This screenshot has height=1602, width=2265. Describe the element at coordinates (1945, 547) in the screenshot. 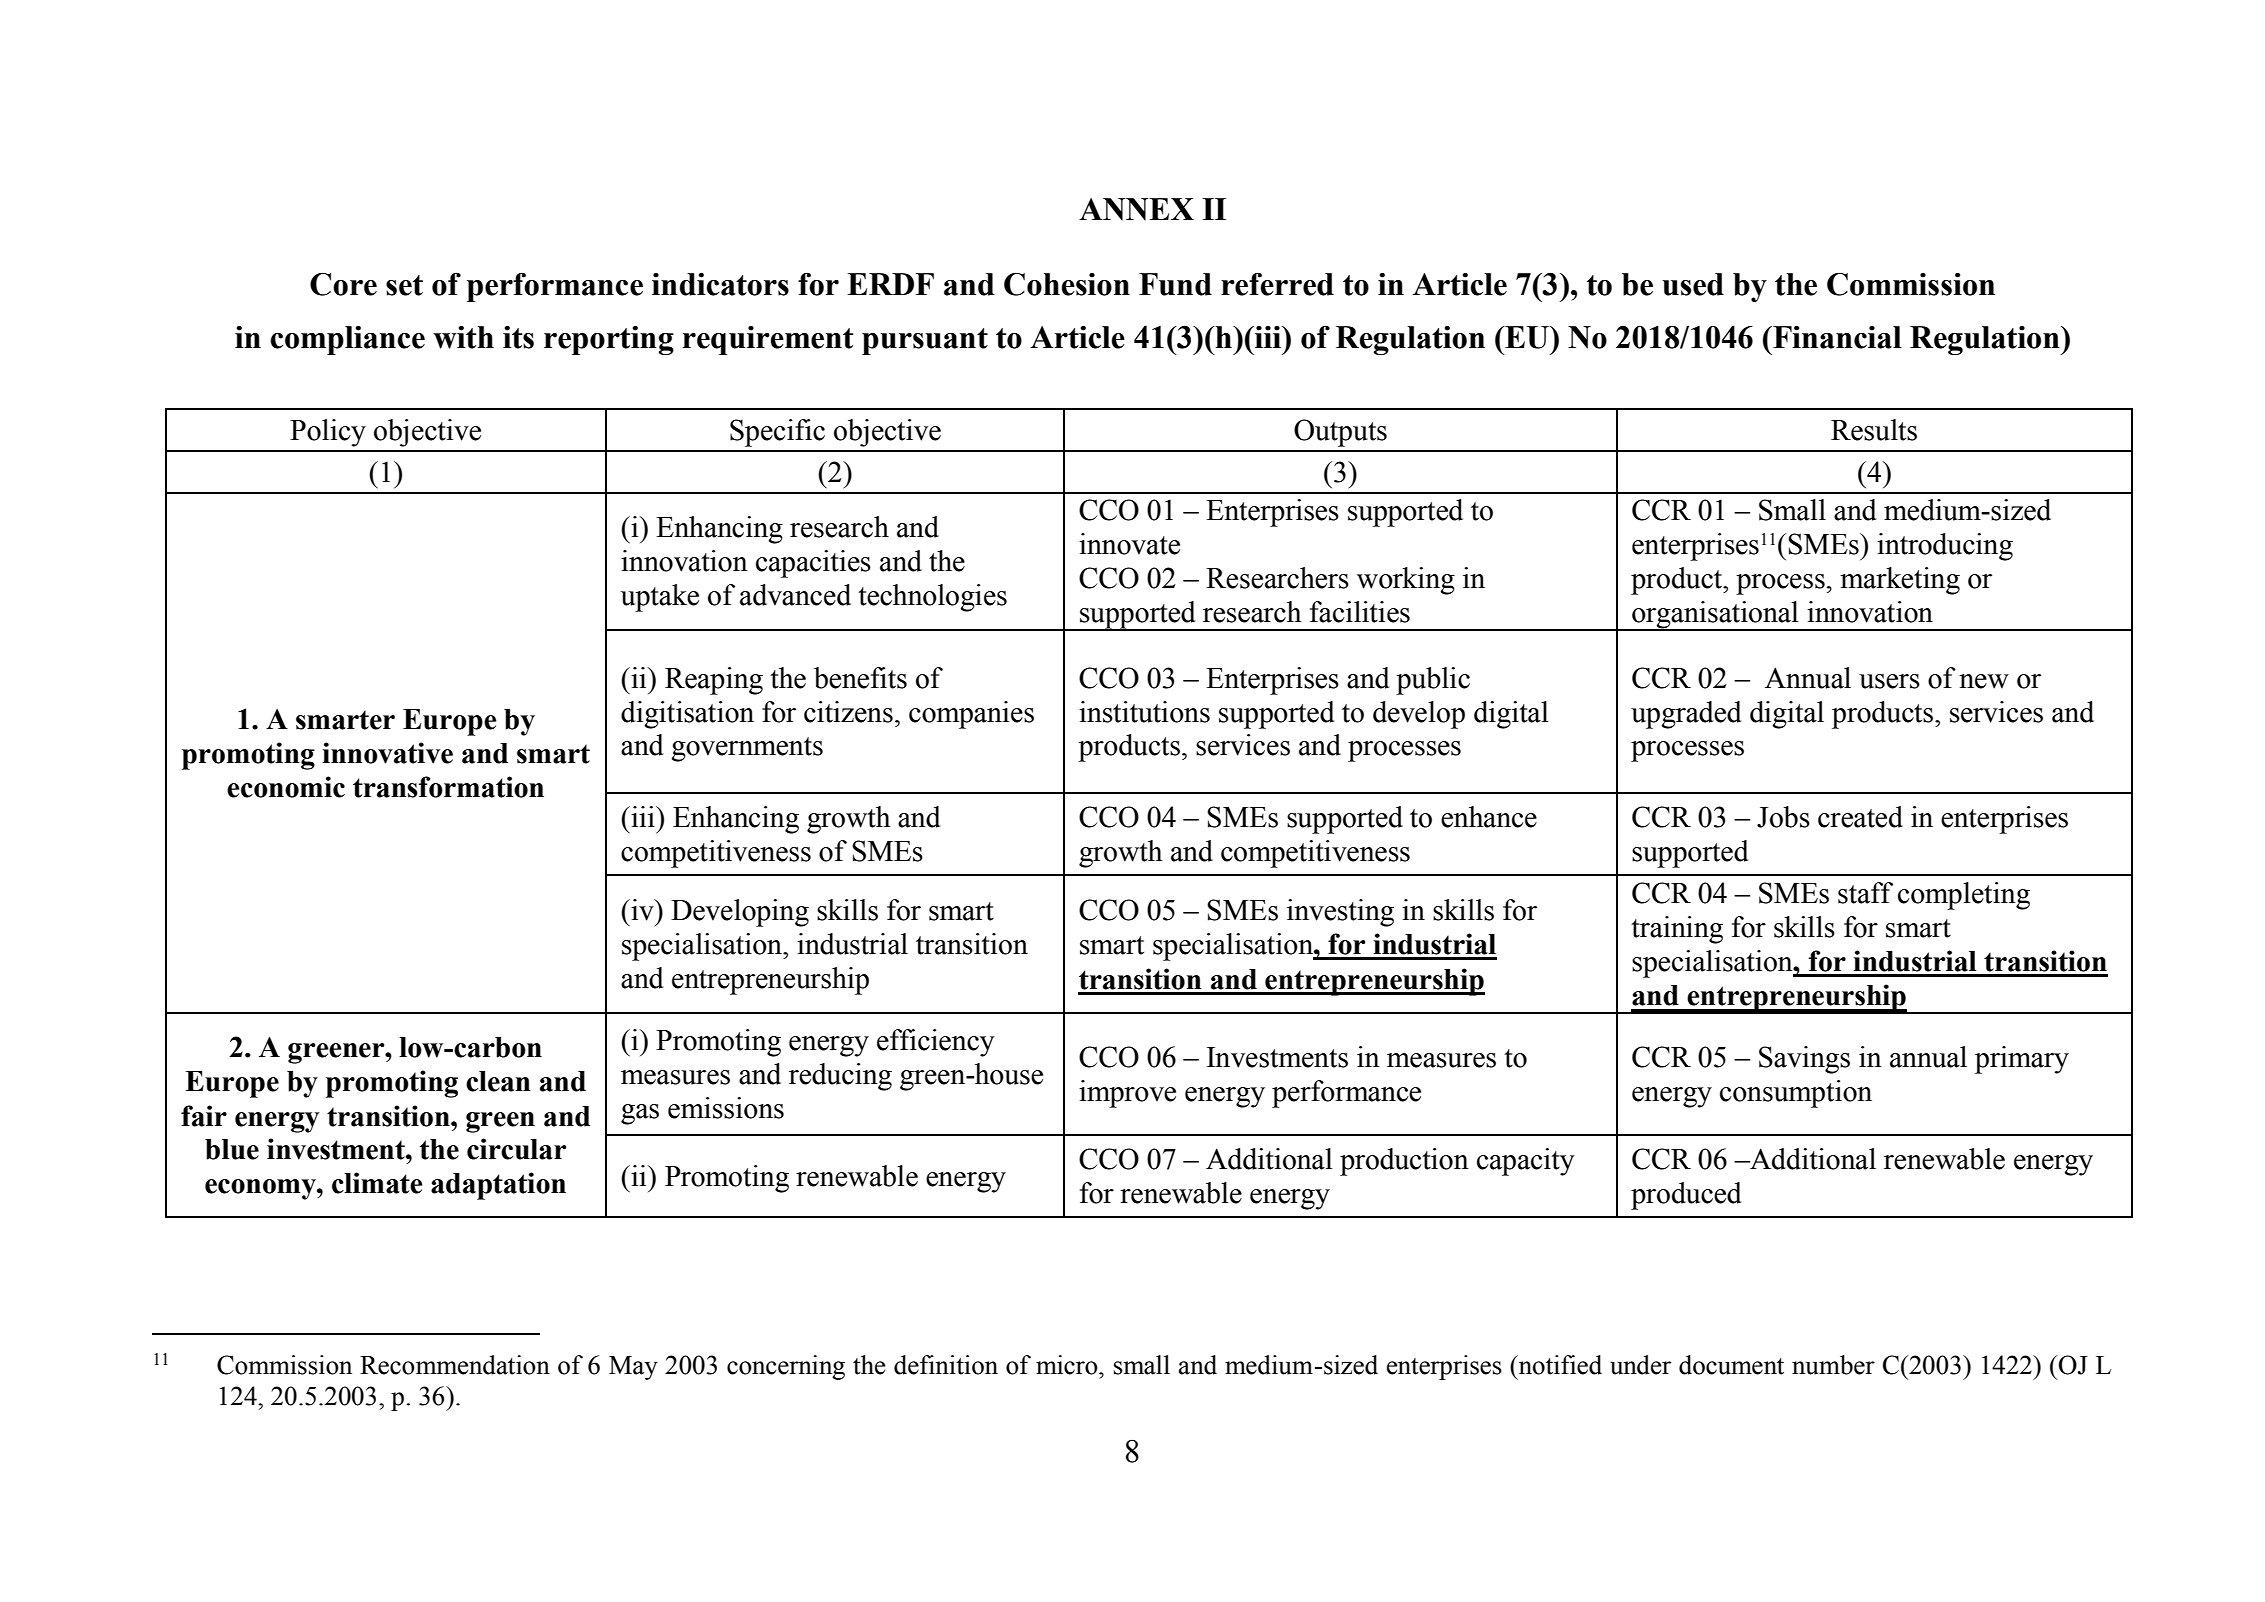

I see `introducing` at that location.
